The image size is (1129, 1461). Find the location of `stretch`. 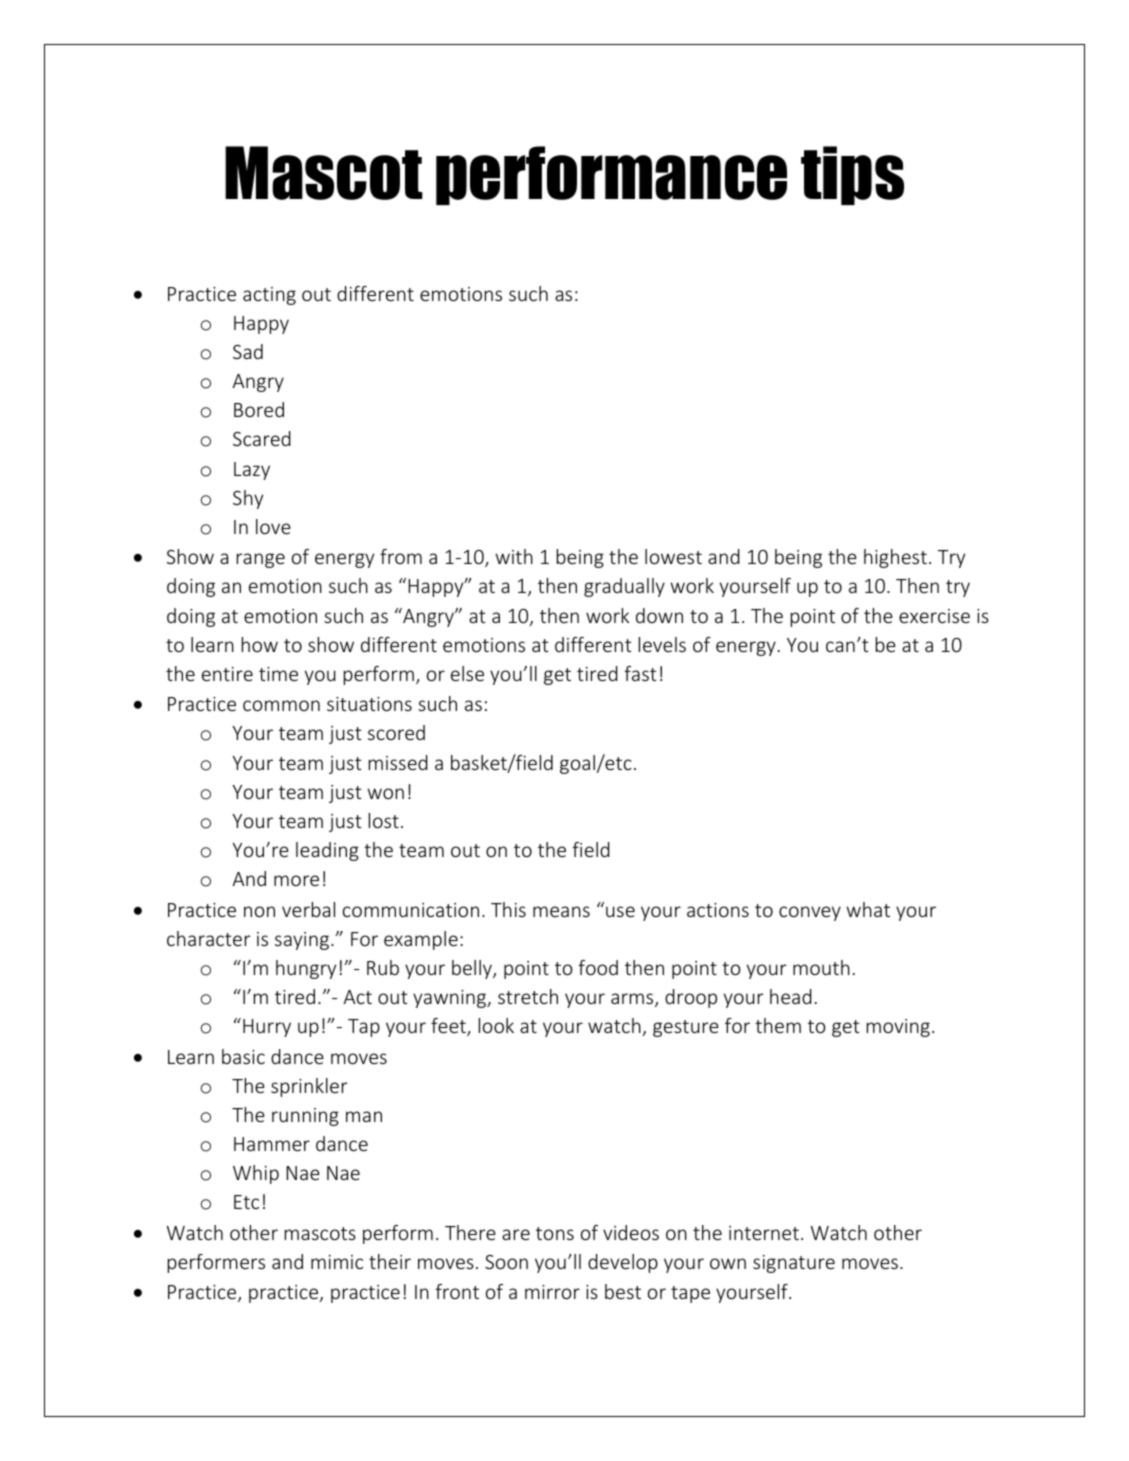

stretch is located at coordinates (528, 996).
